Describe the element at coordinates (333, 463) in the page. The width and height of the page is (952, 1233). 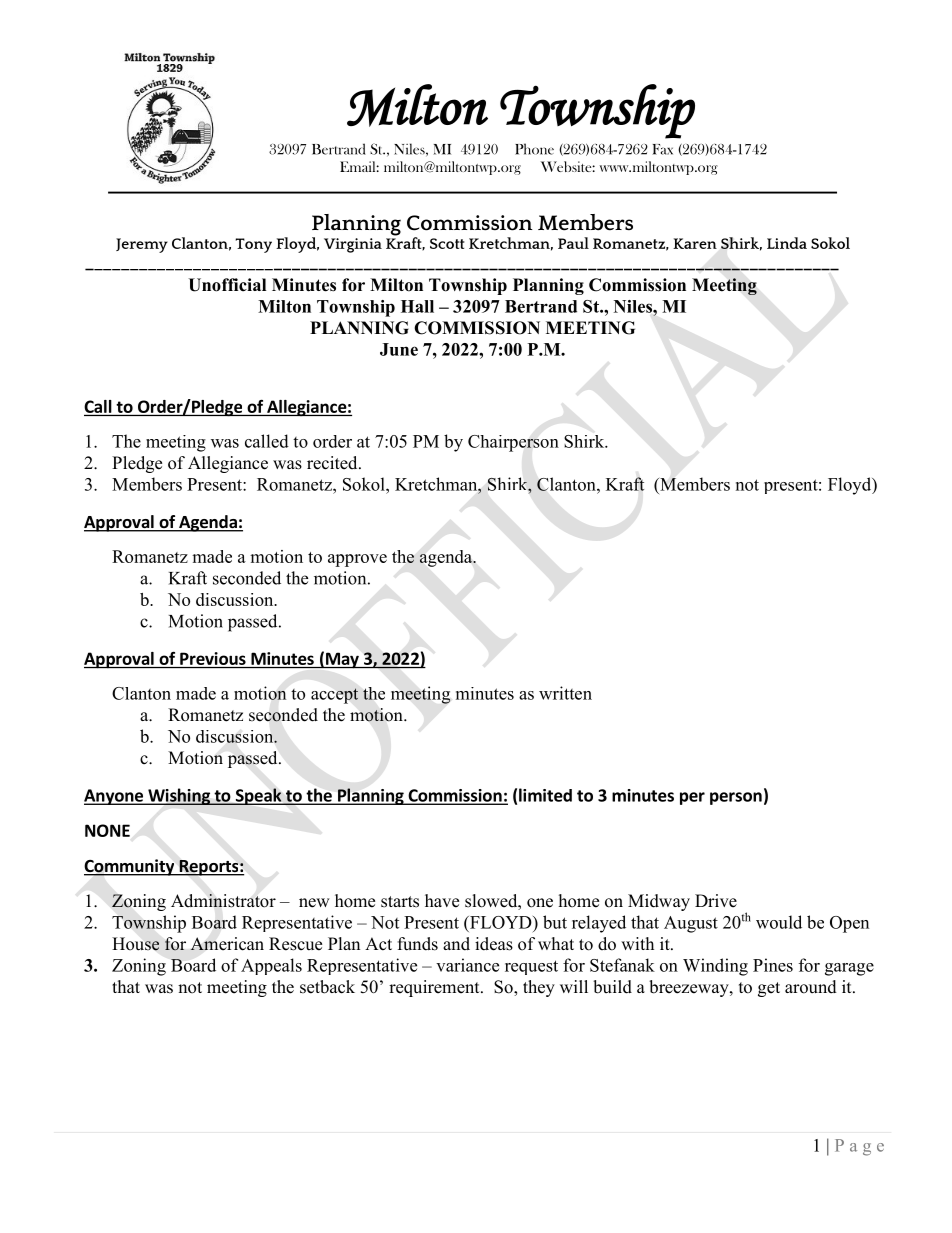
I see `recited` at that location.
